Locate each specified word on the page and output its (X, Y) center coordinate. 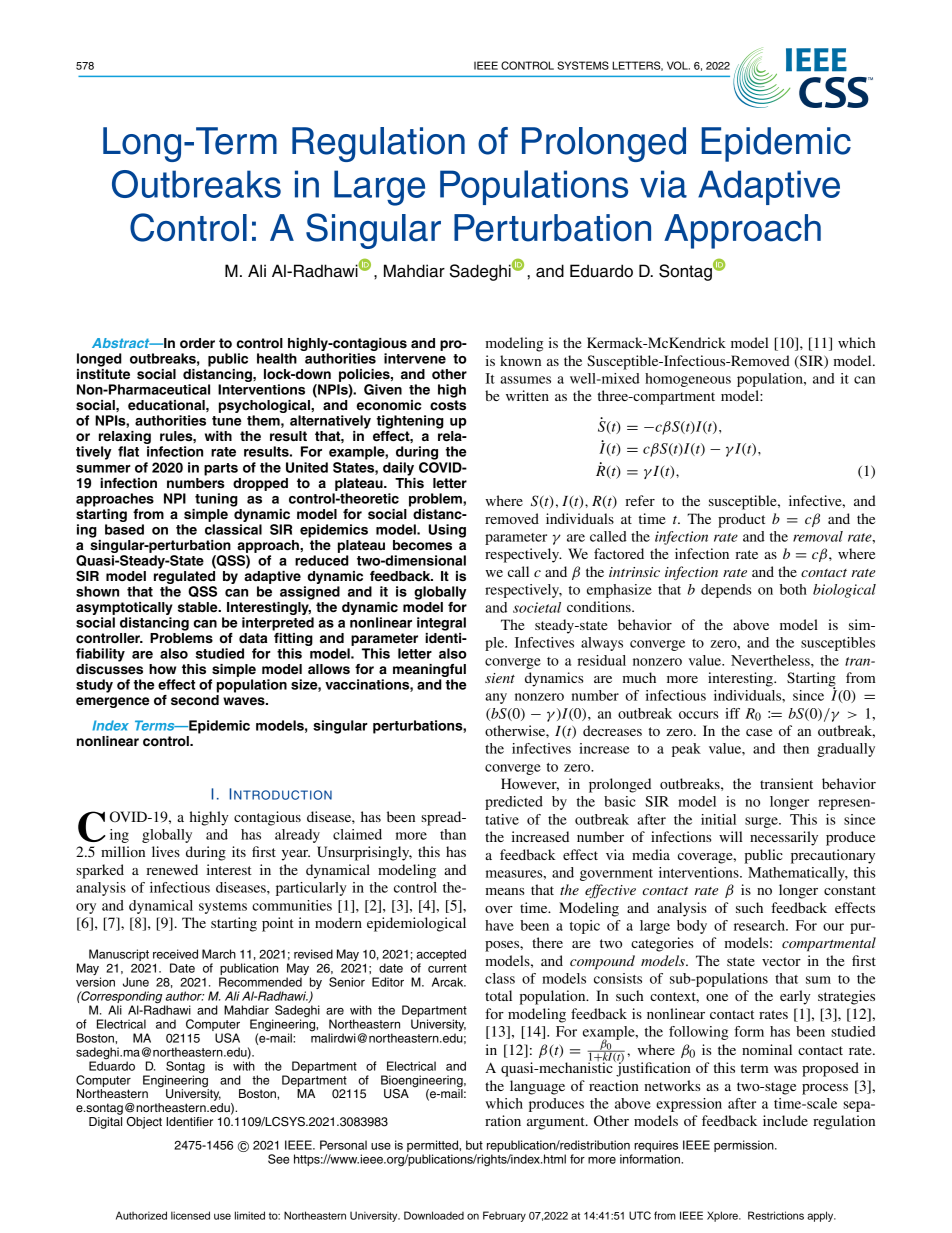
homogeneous (688, 380)
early (795, 997)
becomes (422, 545)
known (520, 360)
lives (166, 851)
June (136, 982)
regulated (185, 576)
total (498, 995)
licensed (190, 1215)
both (793, 589)
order (197, 343)
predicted (514, 803)
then (796, 748)
